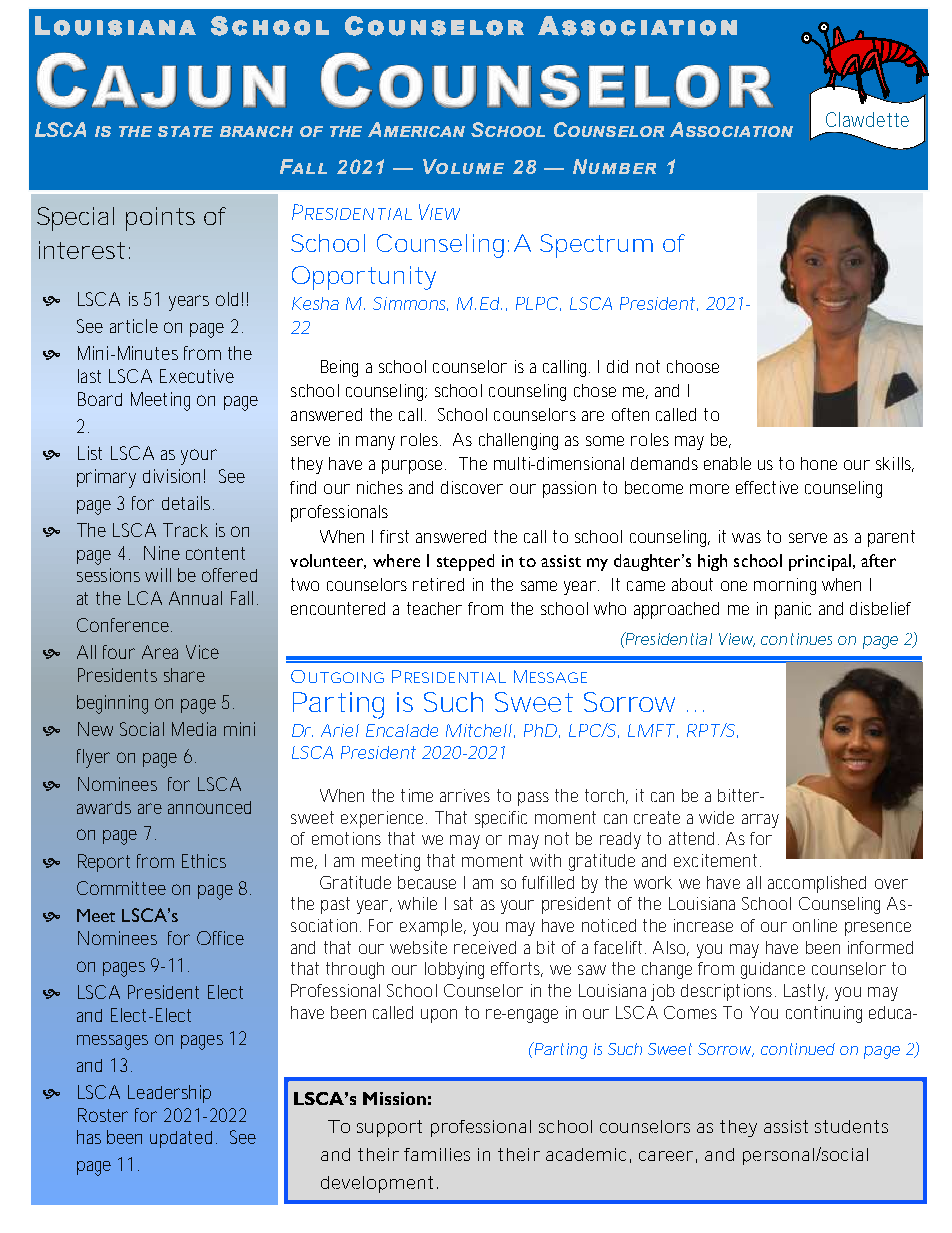 The width and height of the screenshot is (952, 1233). What do you see at coordinates (437, 1154) in the screenshot?
I see `families` at bounding box center [437, 1154].
